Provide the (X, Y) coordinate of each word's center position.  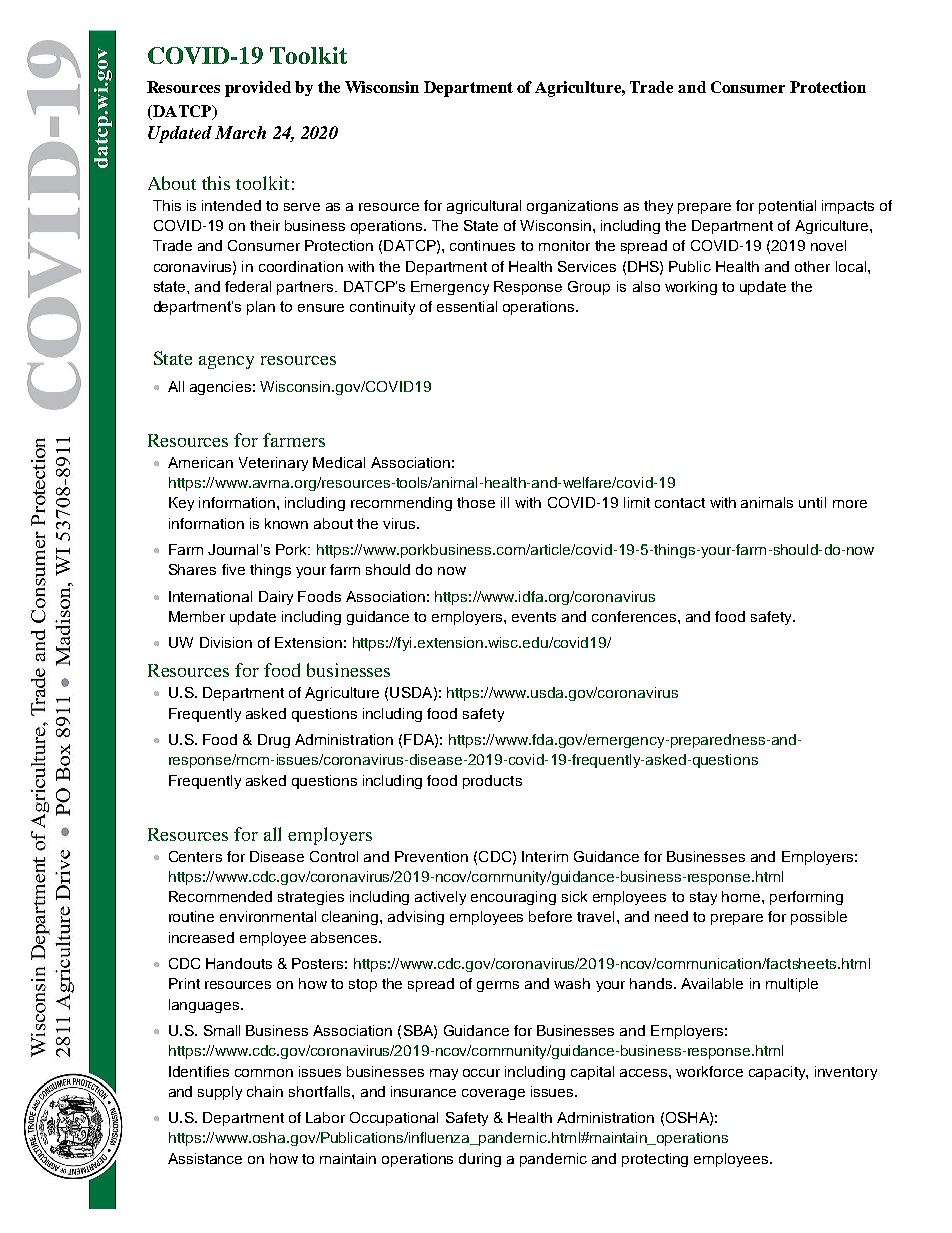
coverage (493, 1094)
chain (265, 1091)
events (534, 617)
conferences (635, 616)
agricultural (484, 207)
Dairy (276, 598)
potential (787, 207)
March (240, 132)
